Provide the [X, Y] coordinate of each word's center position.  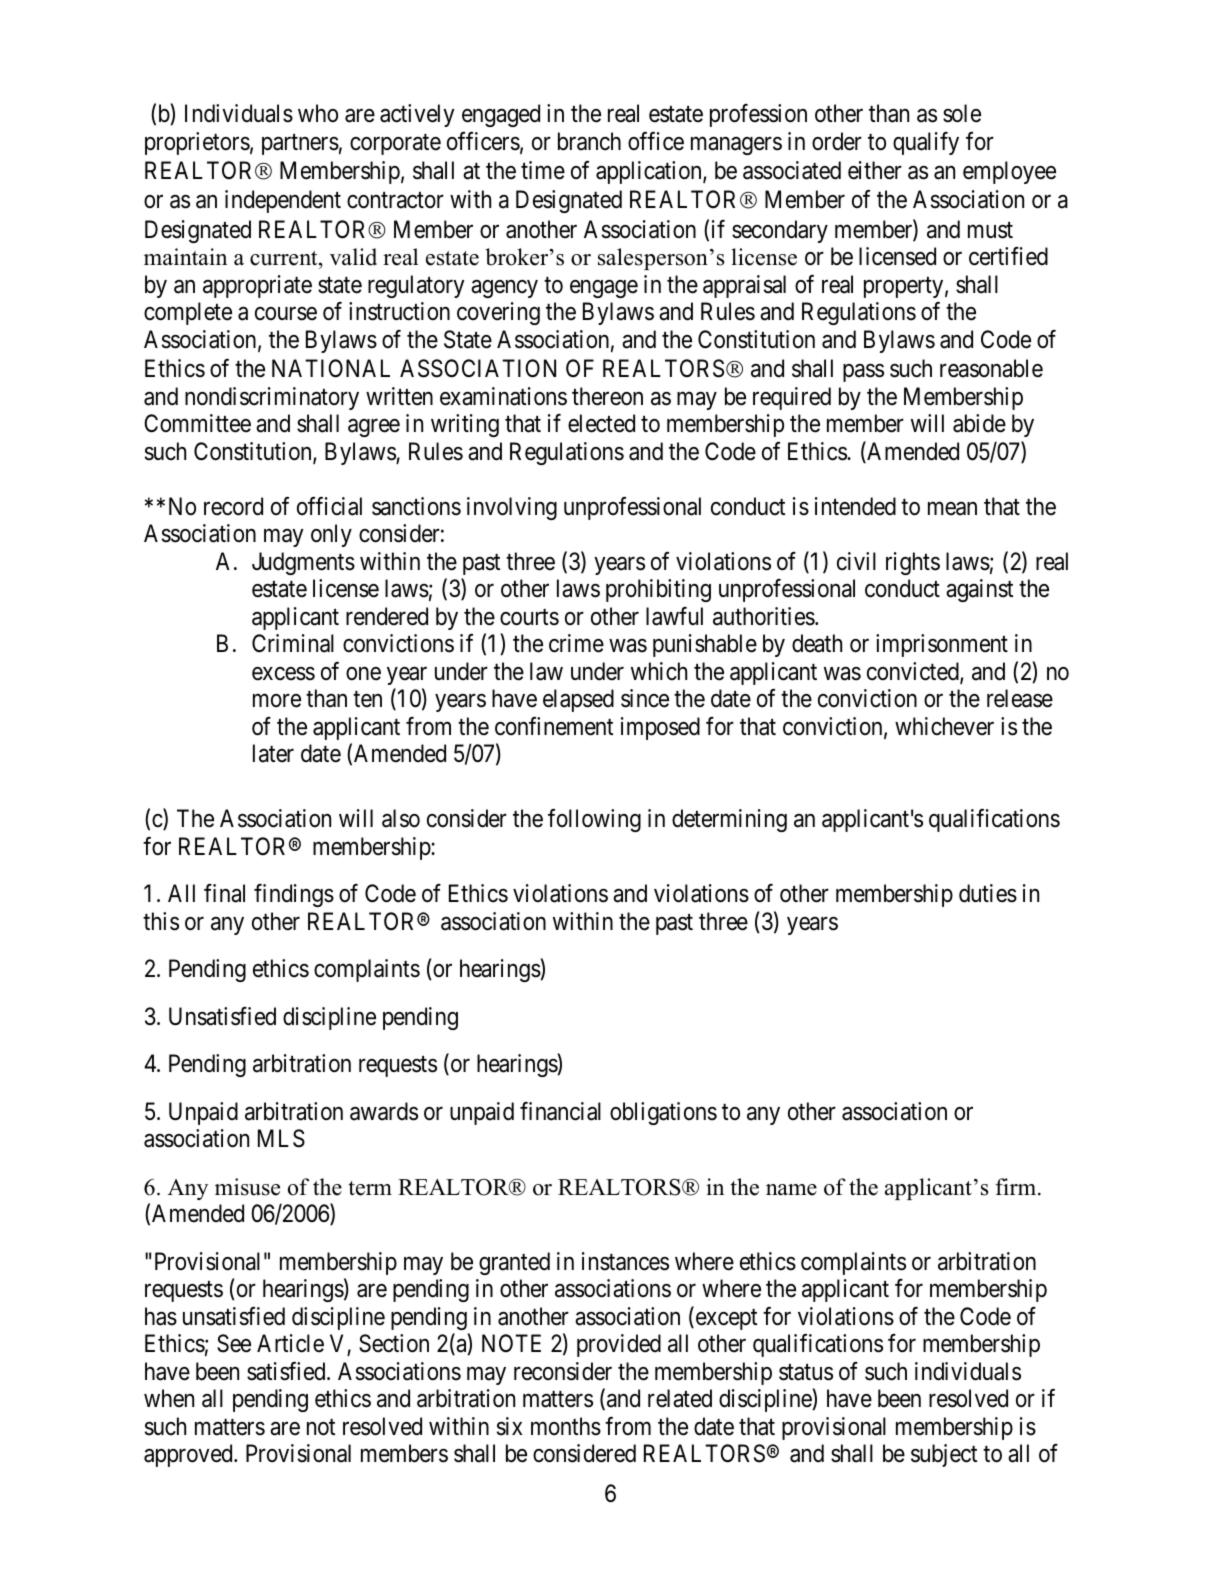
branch [589, 141]
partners [300, 144]
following [594, 820]
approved [189, 1455]
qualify [926, 143]
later [273, 753]
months [566, 1426]
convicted [914, 672]
